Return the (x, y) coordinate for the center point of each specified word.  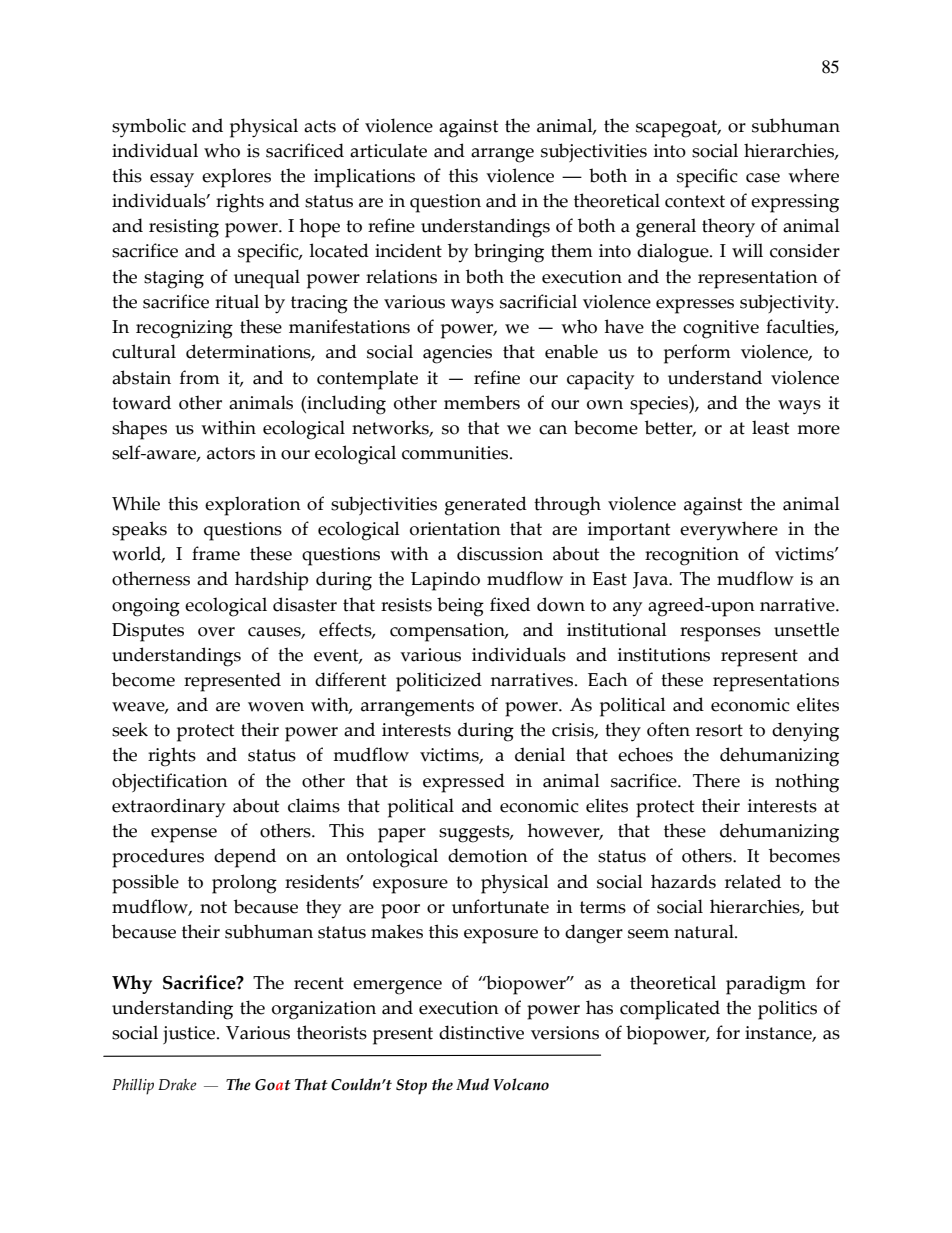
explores (236, 178)
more (818, 430)
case (763, 178)
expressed (464, 783)
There (716, 780)
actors (231, 453)
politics (787, 1010)
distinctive (481, 1032)
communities (456, 453)
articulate (388, 150)
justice (190, 1035)
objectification (170, 782)
